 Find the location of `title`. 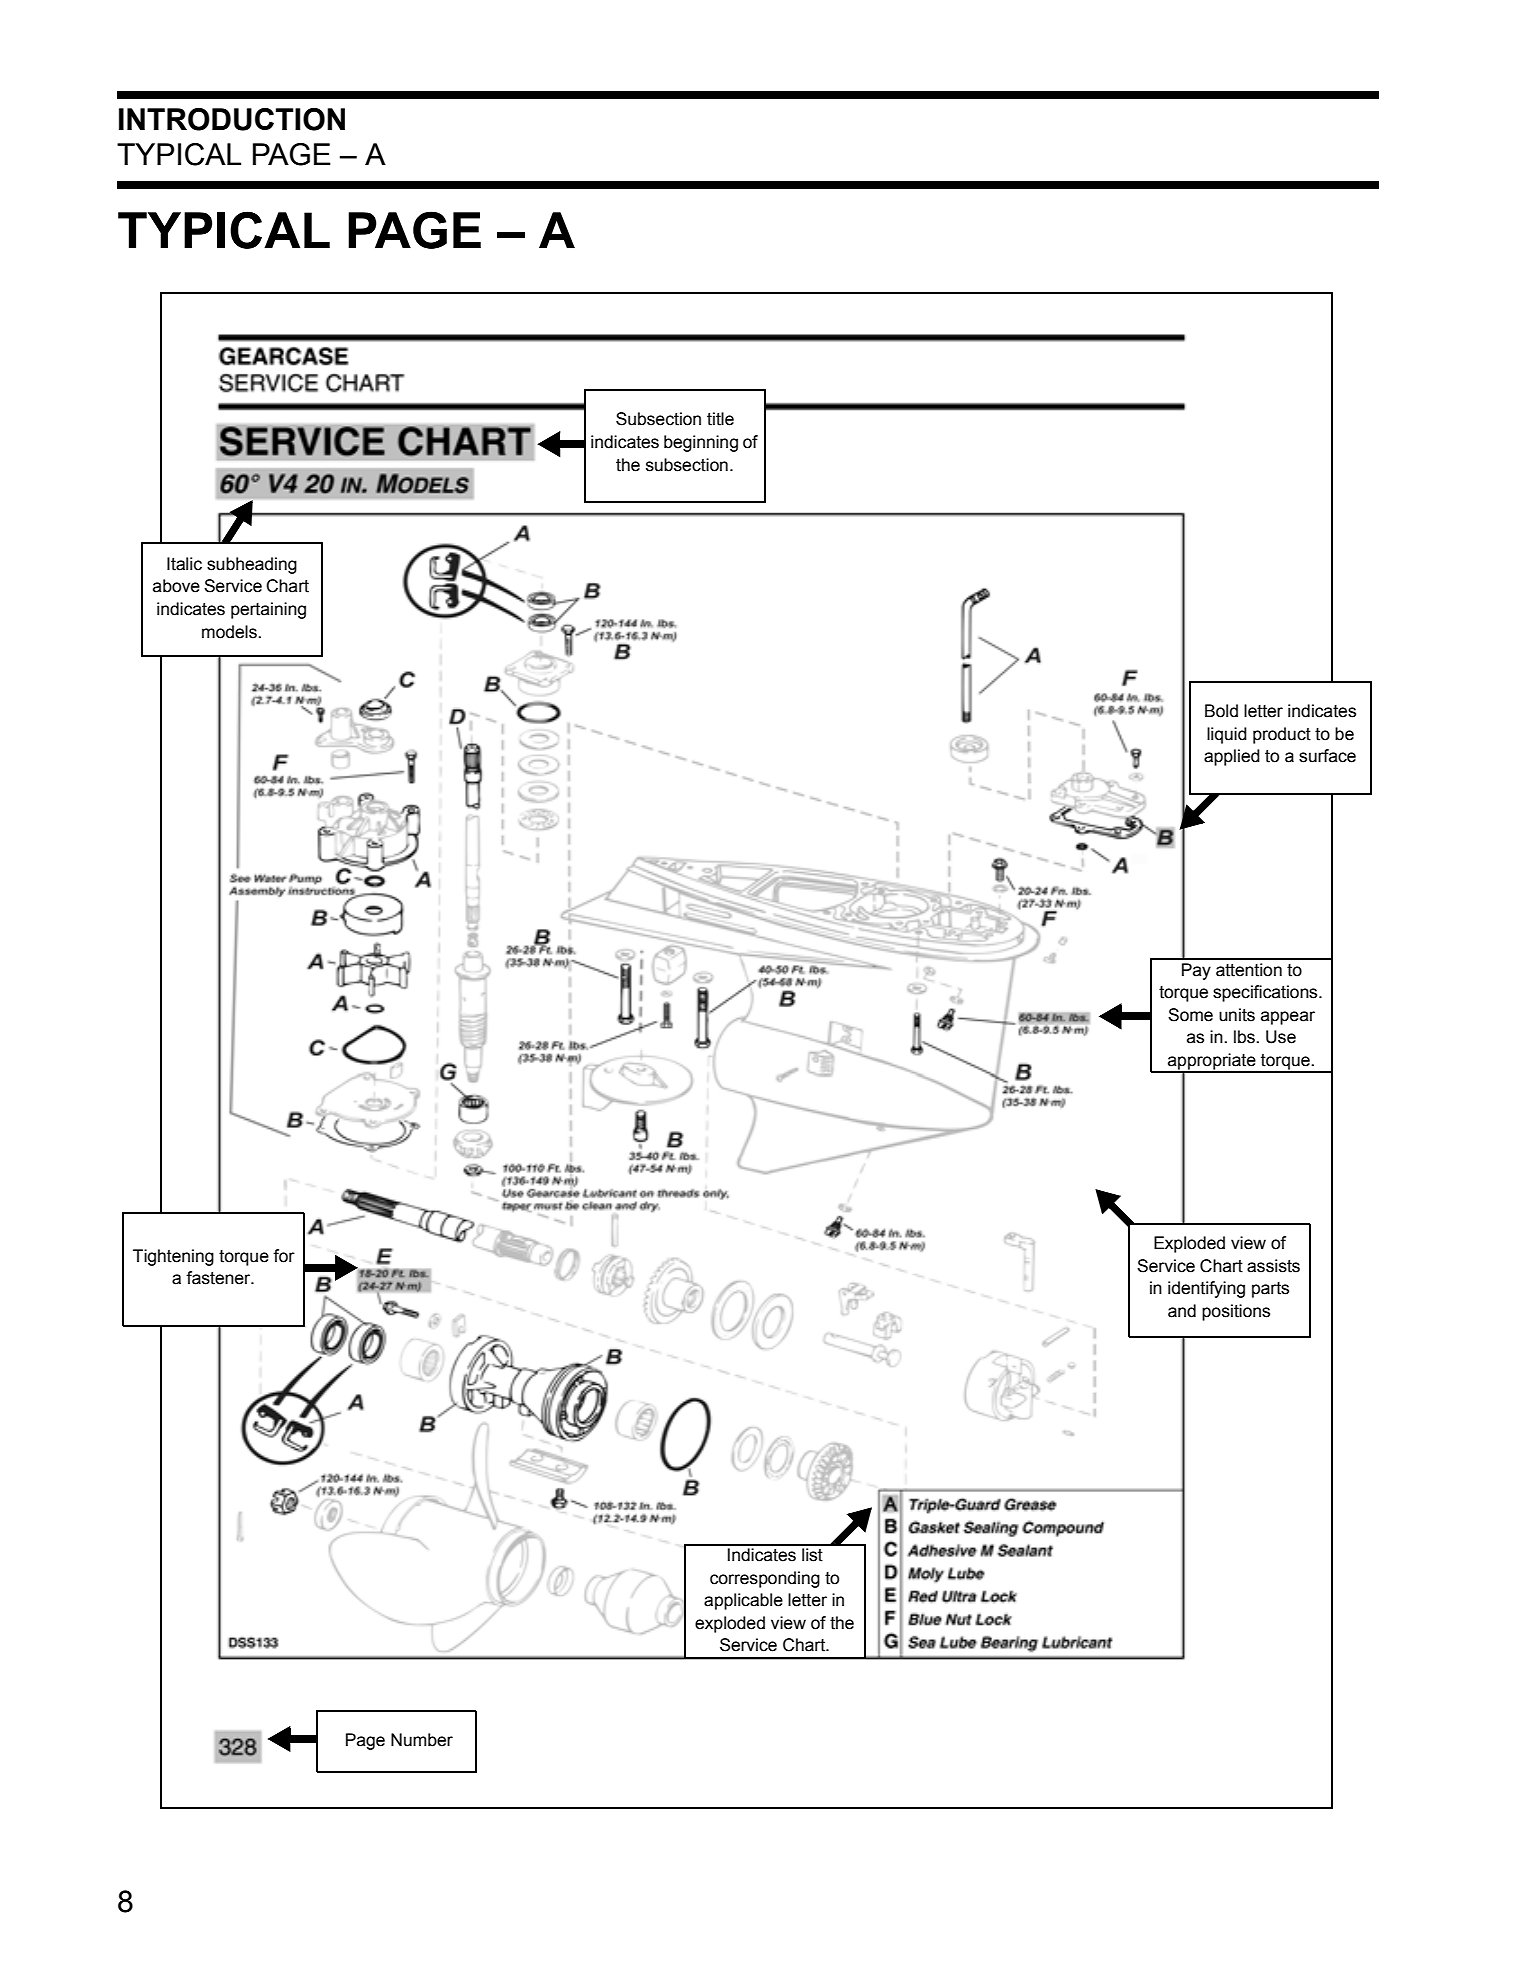

title is located at coordinates (720, 419).
